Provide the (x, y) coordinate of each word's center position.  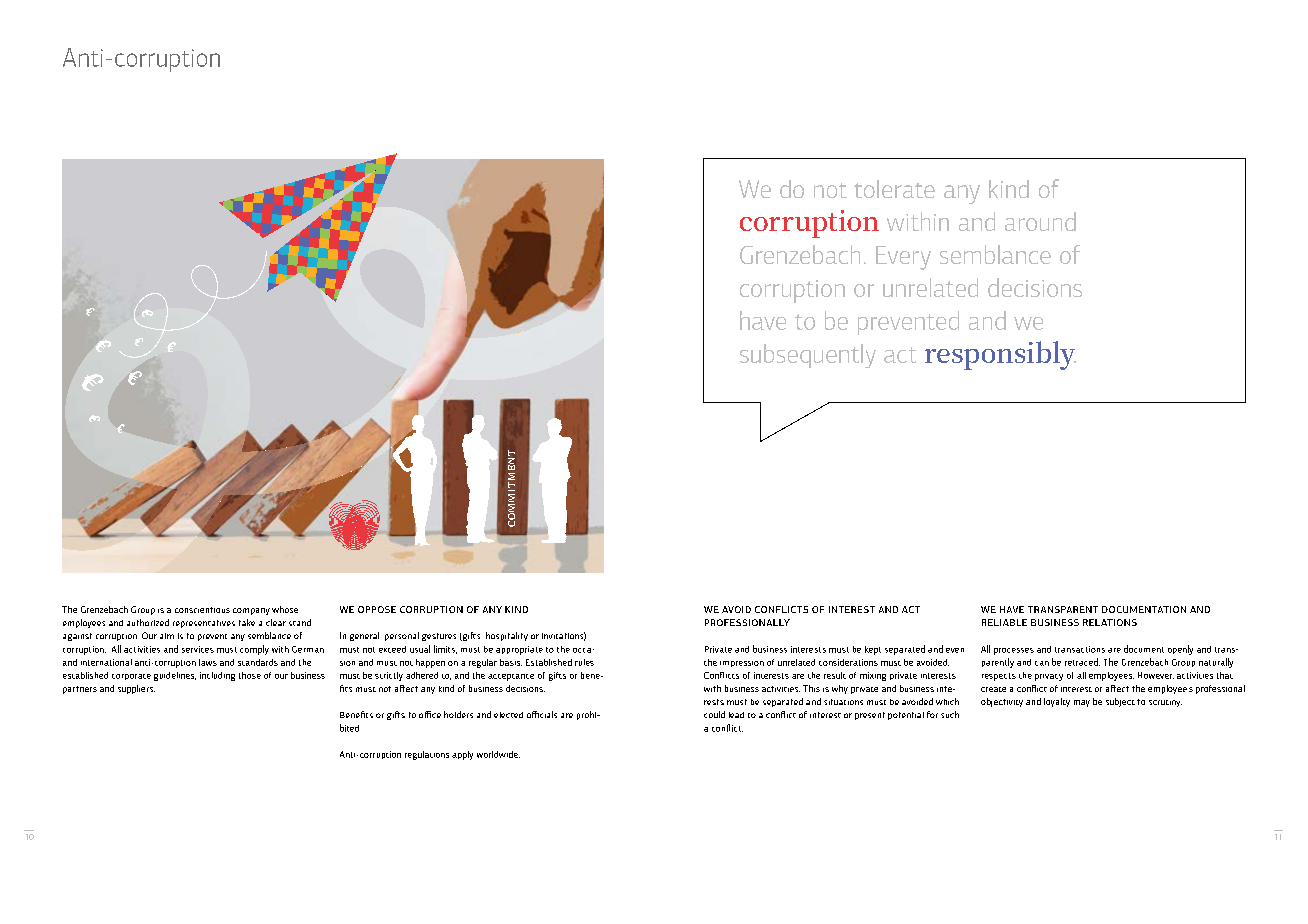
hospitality (507, 636)
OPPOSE (377, 609)
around (1040, 221)
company (251, 611)
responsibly (1000, 355)
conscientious (202, 610)
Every (903, 258)
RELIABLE (1004, 622)
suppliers (136, 689)
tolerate (894, 189)
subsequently (808, 356)
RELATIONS (1110, 622)
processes (1014, 651)
